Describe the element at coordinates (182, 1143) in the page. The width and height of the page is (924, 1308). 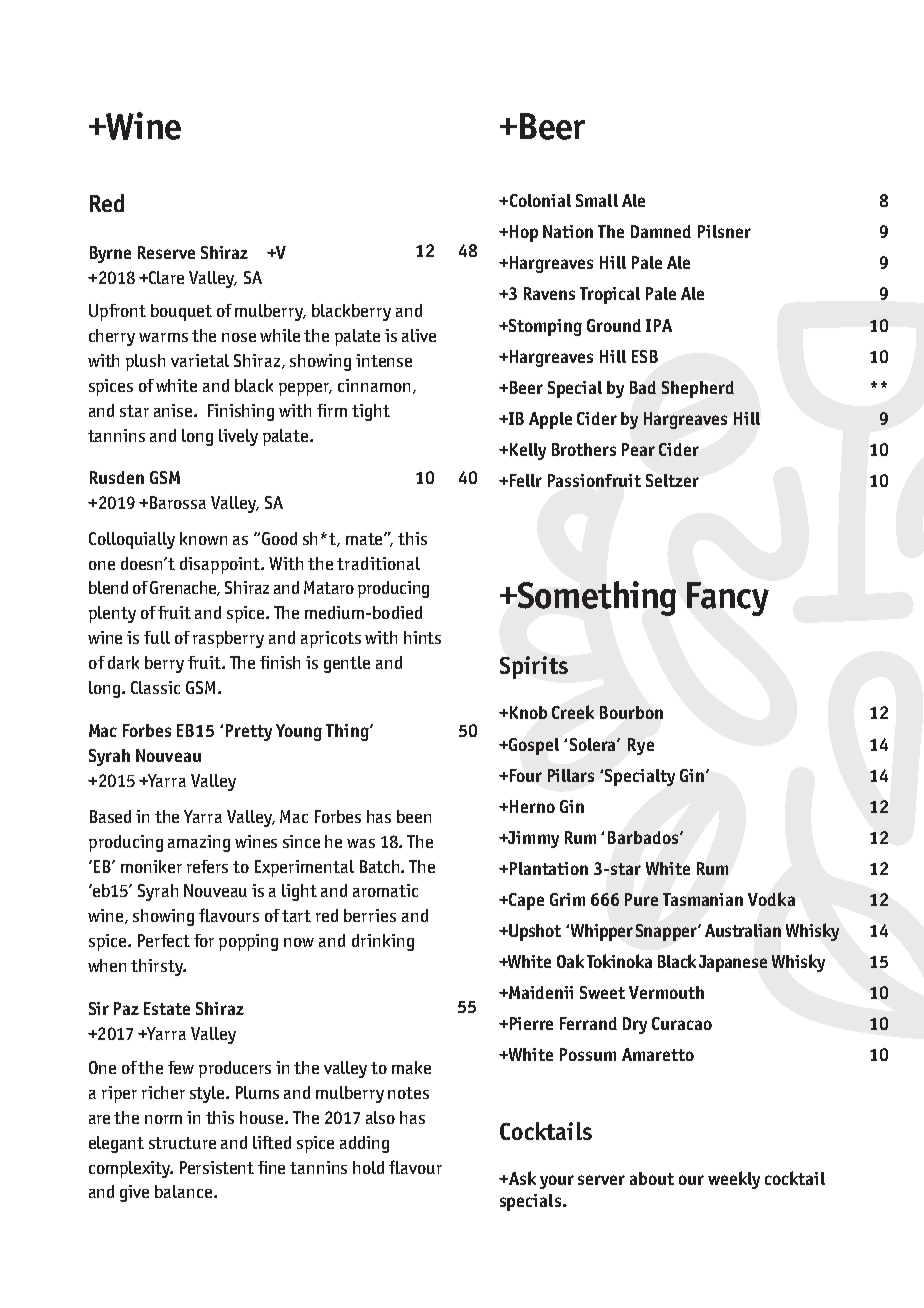
I see `structure` at that location.
